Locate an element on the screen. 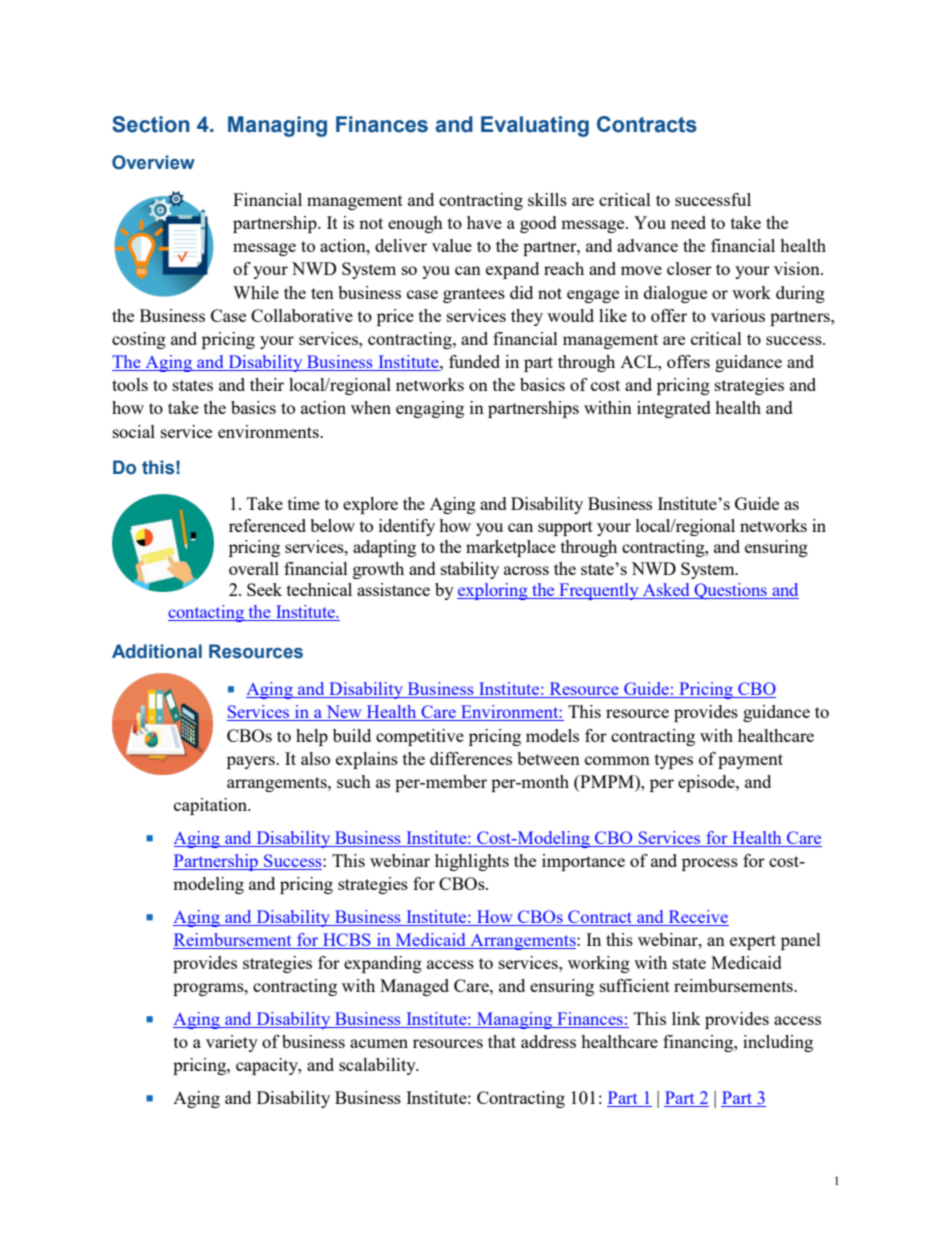 The height and width of the screenshot is (1233, 952). contacting is located at coordinates (207, 613).
